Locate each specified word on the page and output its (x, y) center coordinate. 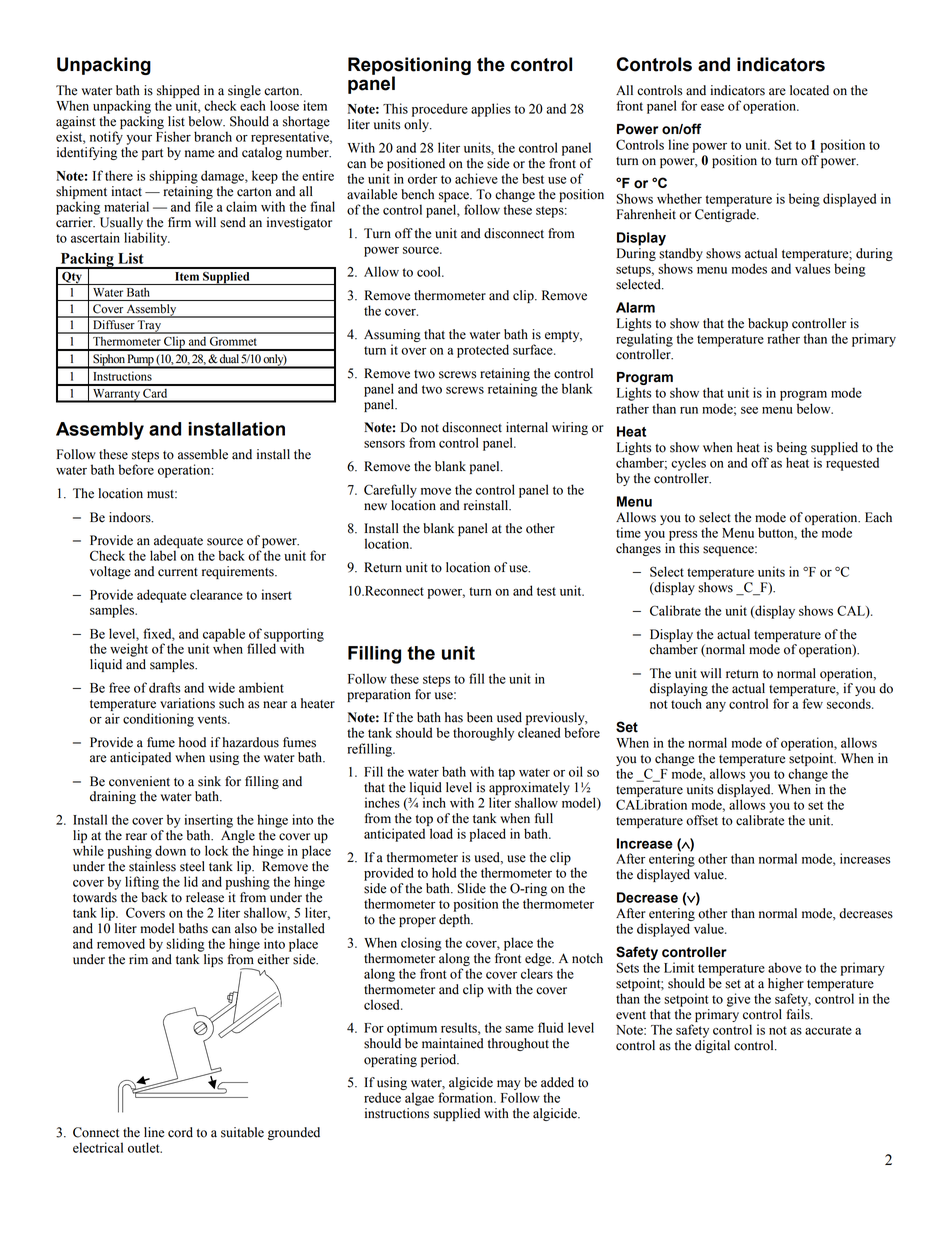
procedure (440, 110)
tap (506, 774)
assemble (203, 454)
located (809, 90)
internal (527, 427)
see (749, 410)
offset (702, 820)
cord (180, 1132)
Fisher (173, 136)
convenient (139, 781)
